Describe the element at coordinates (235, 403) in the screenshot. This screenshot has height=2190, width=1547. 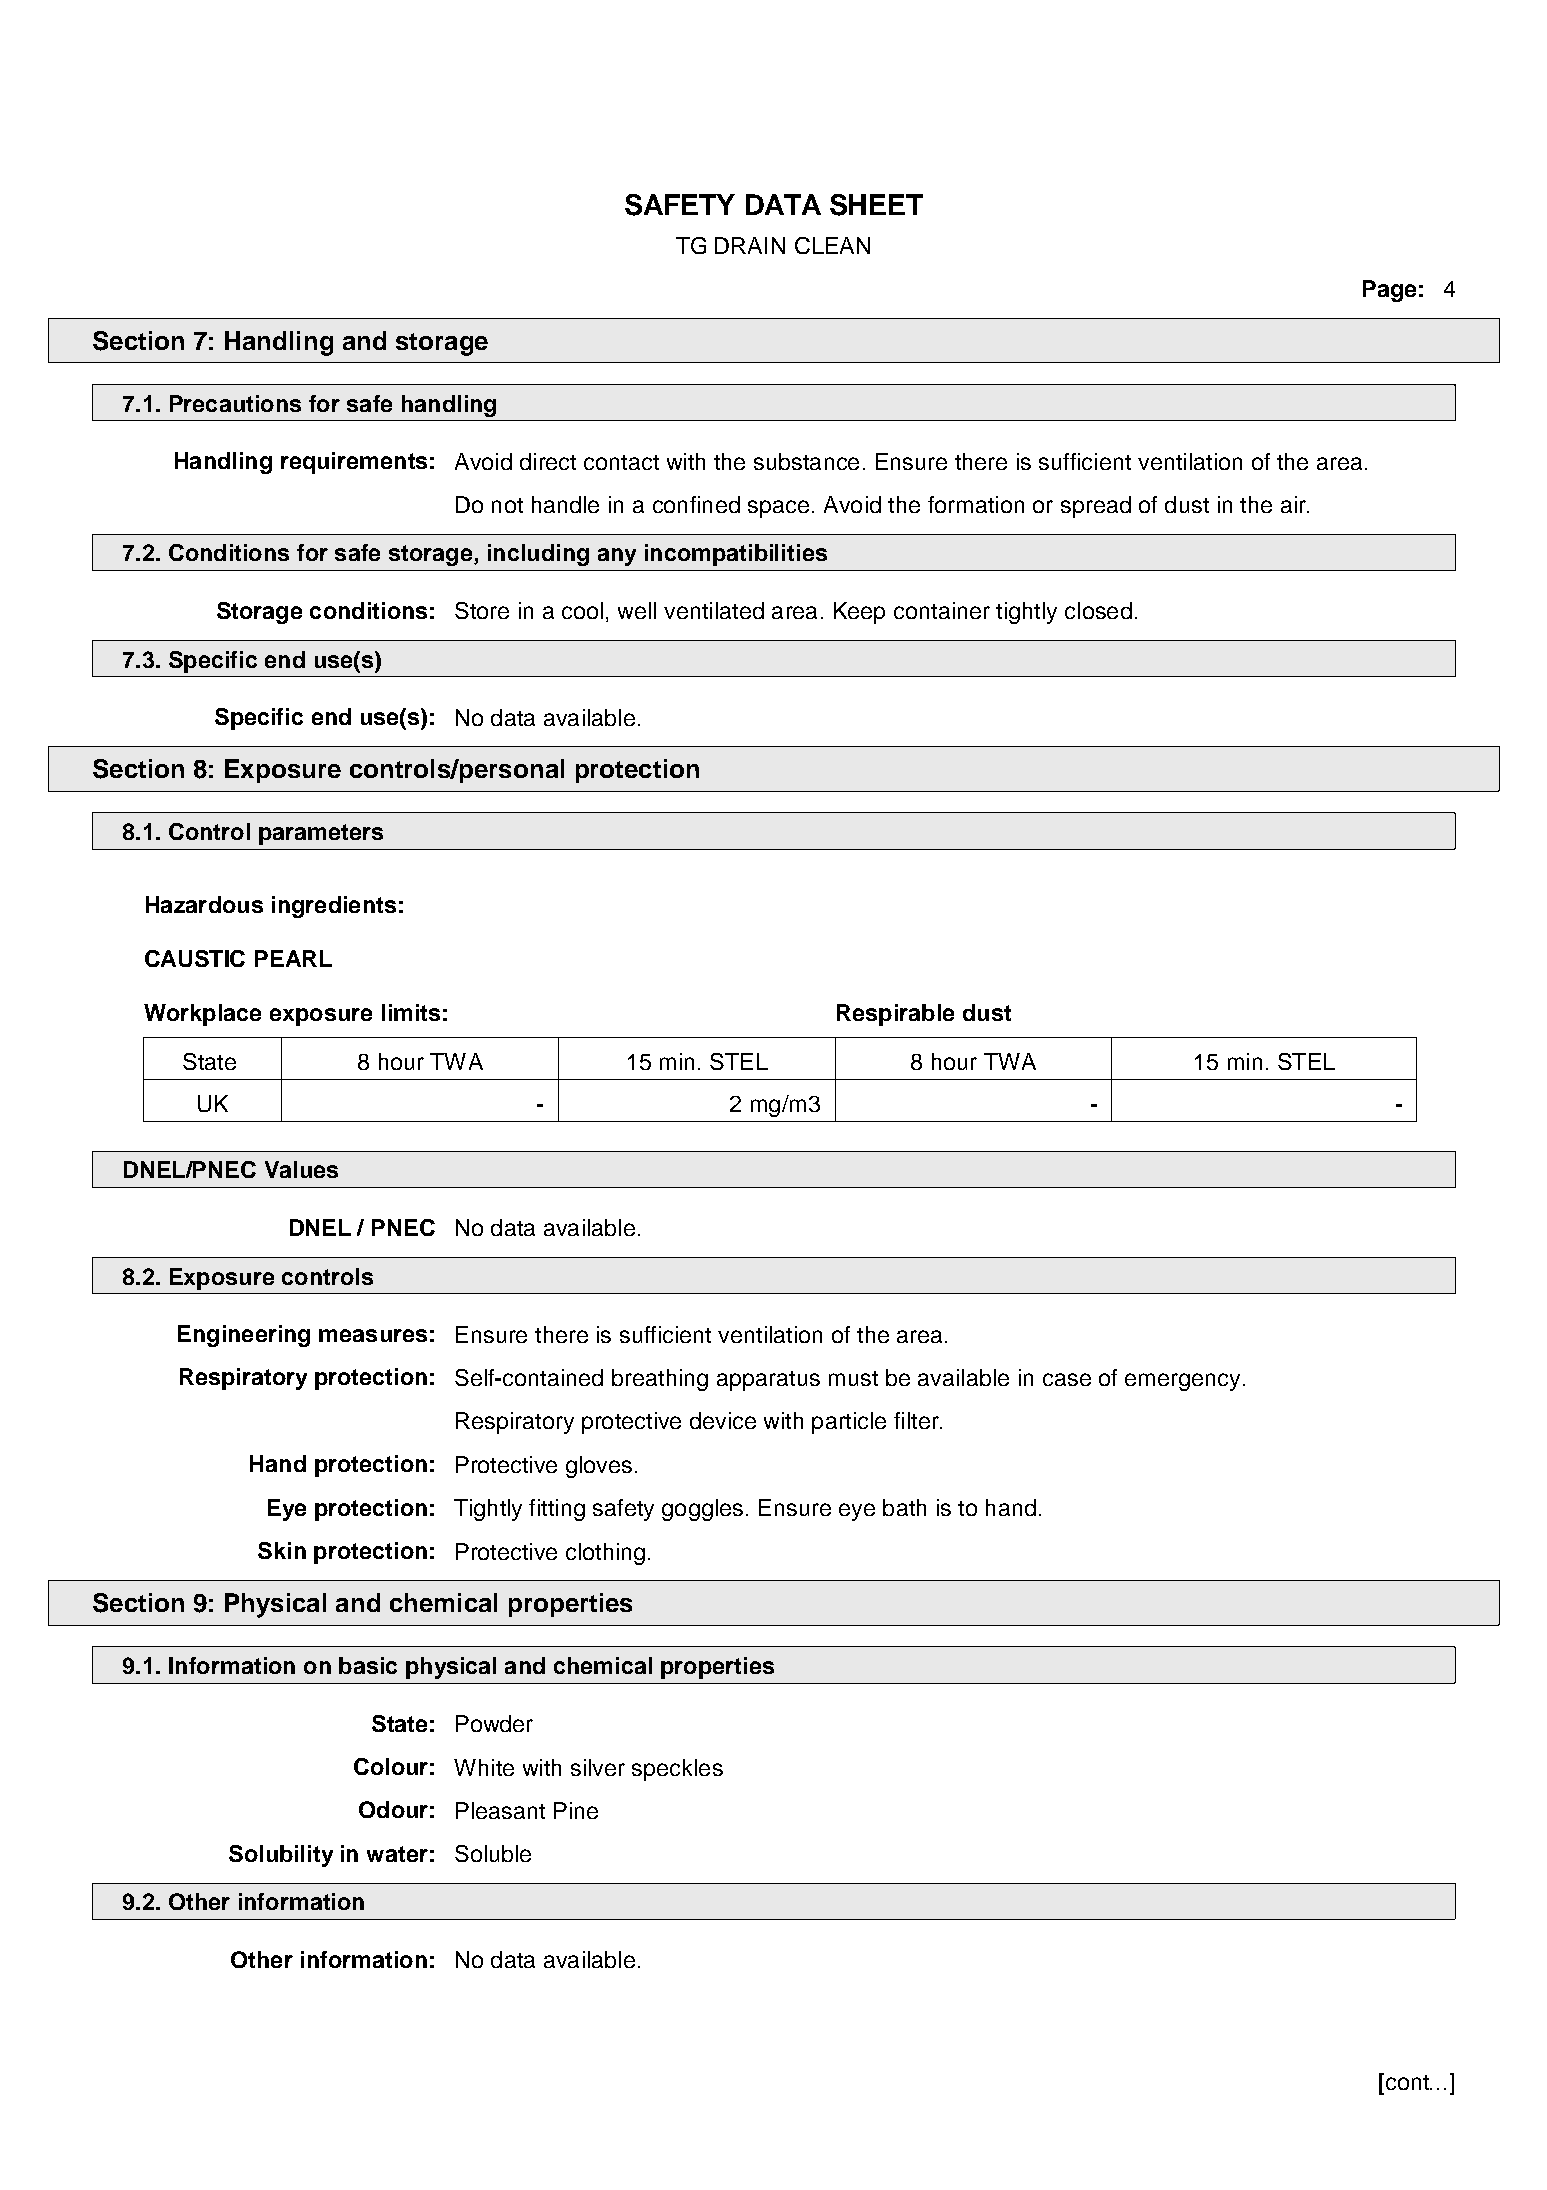
I see `Precautions` at that location.
